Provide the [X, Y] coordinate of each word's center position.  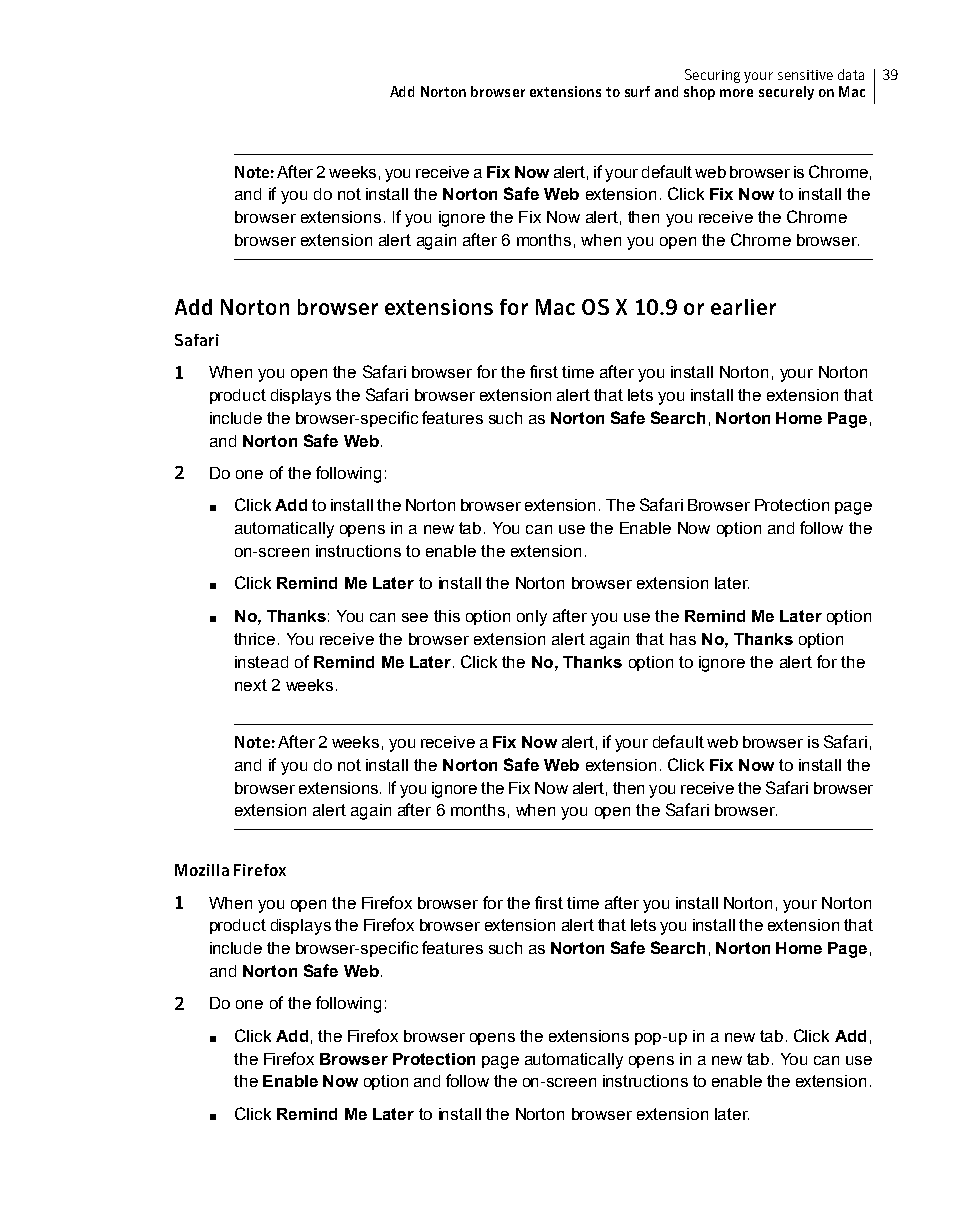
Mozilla [202, 870]
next [251, 685]
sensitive [805, 75]
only [532, 618]
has [683, 639]
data [851, 74]
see [415, 617]
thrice [254, 639]
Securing [712, 76]
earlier [743, 307]
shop [699, 93]
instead [261, 662]
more [736, 93]
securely [786, 93]
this [447, 616]
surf [637, 91]
